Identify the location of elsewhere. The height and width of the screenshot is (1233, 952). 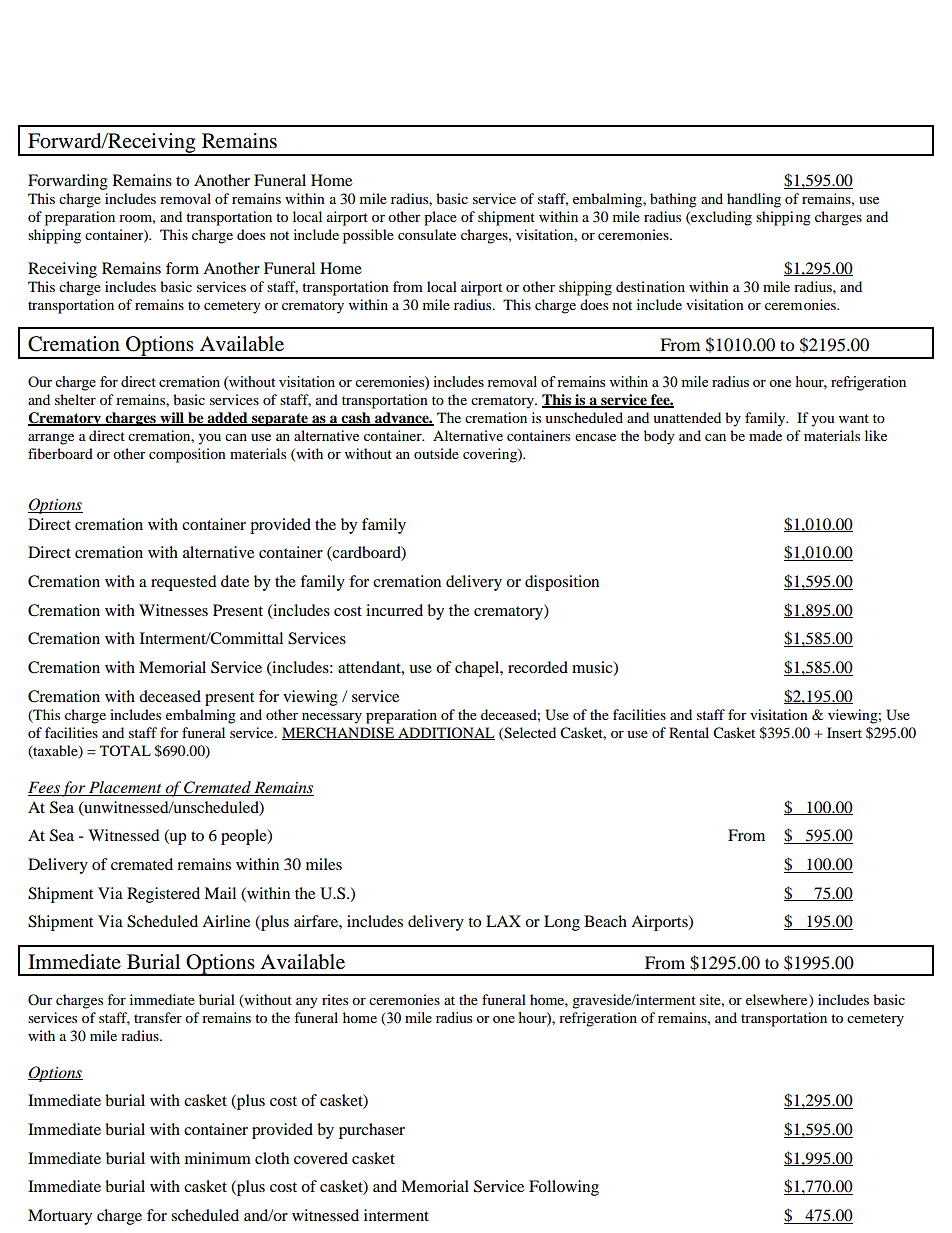
(778, 999).
